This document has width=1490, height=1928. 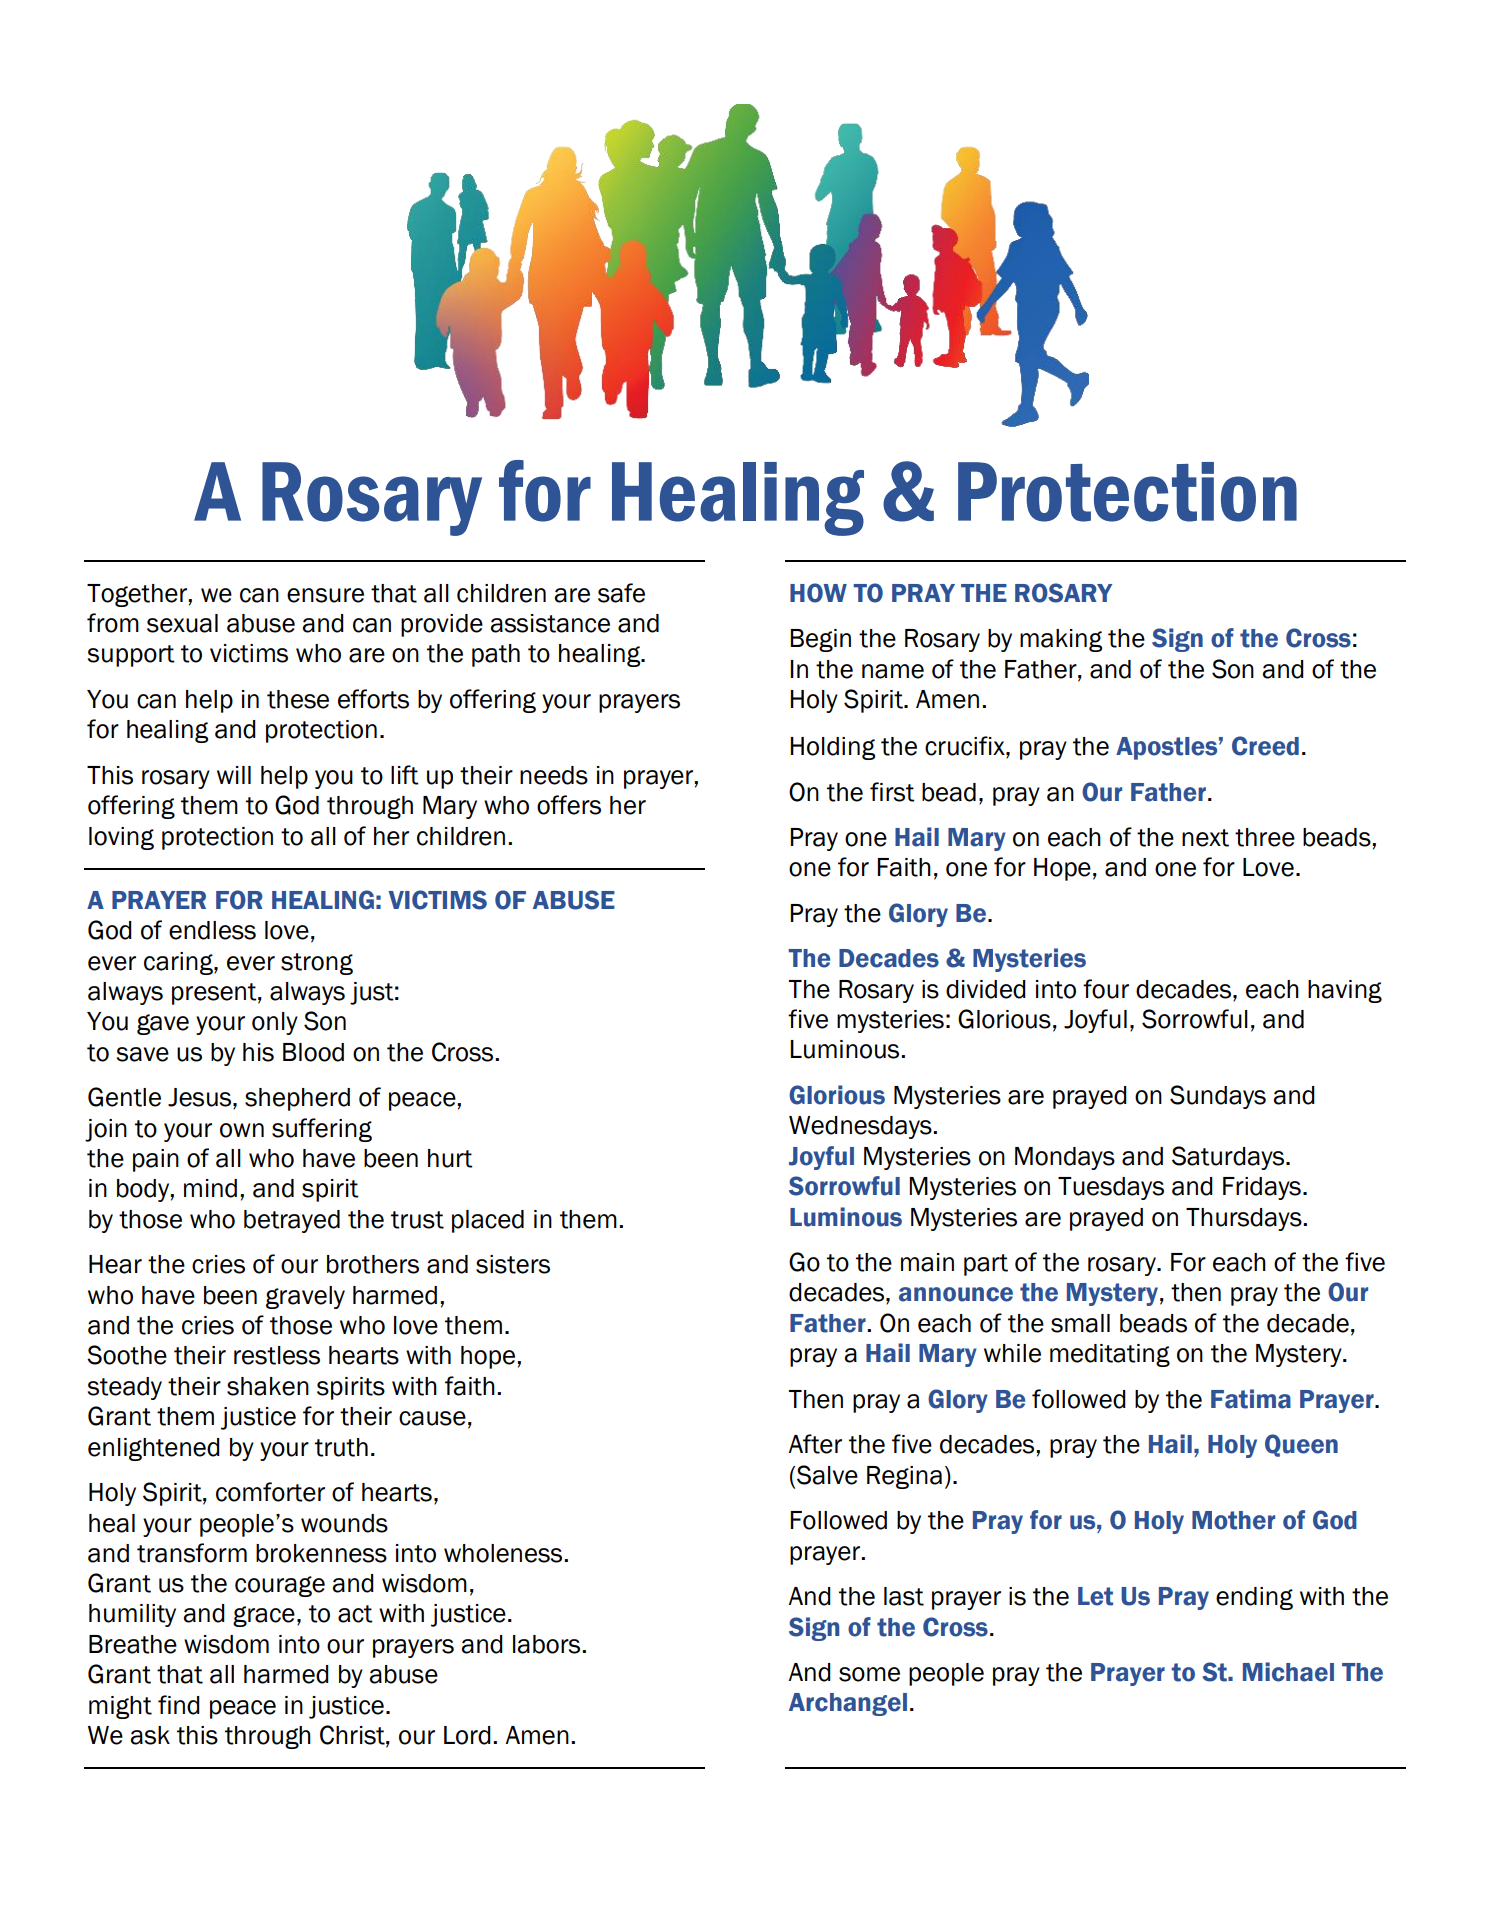 I want to click on making, so click(x=1061, y=640).
